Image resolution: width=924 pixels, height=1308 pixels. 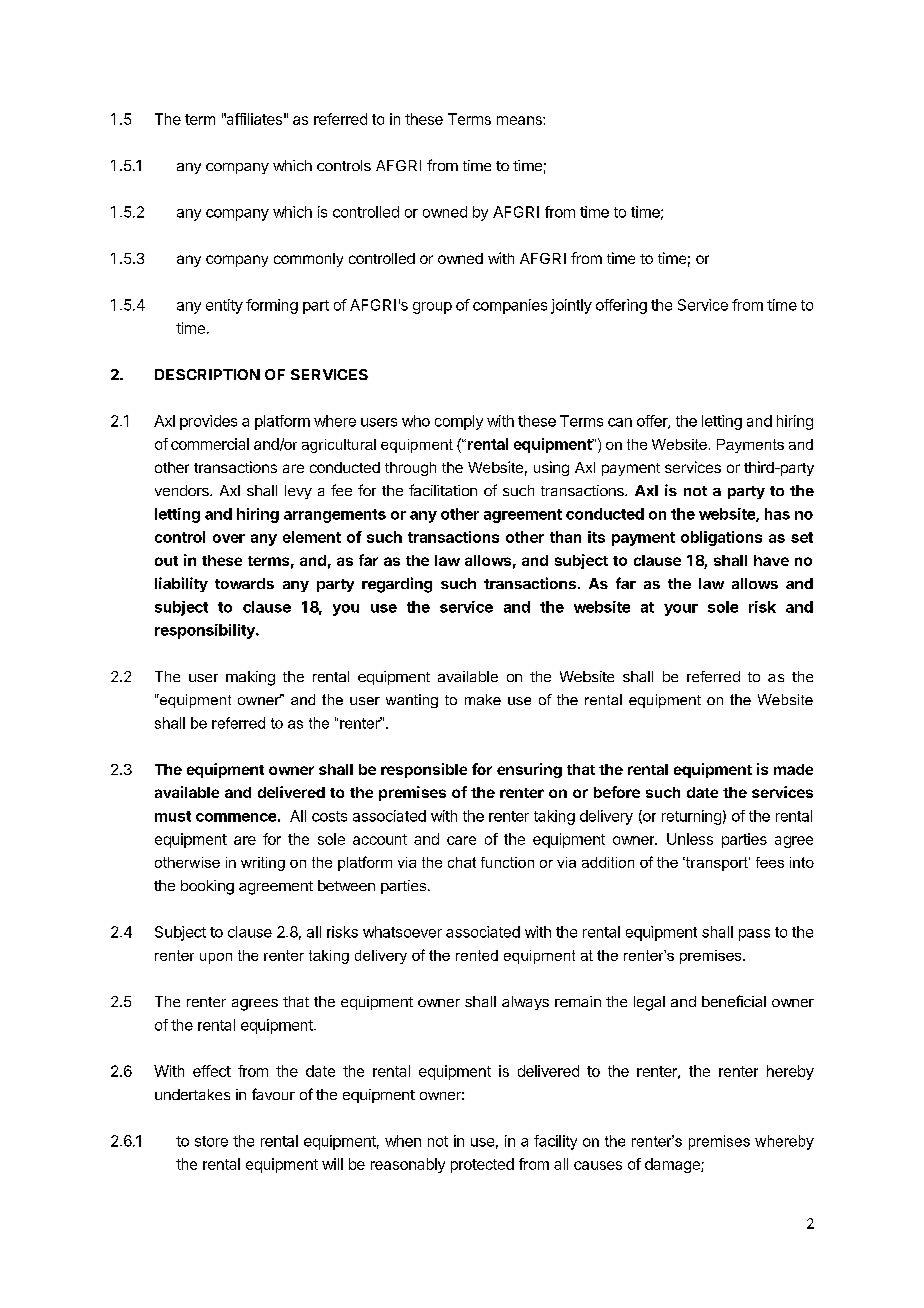 What do you see at coordinates (207, 374) in the page?
I see `DESCRIPTION` at bounding box center [207, 374].
